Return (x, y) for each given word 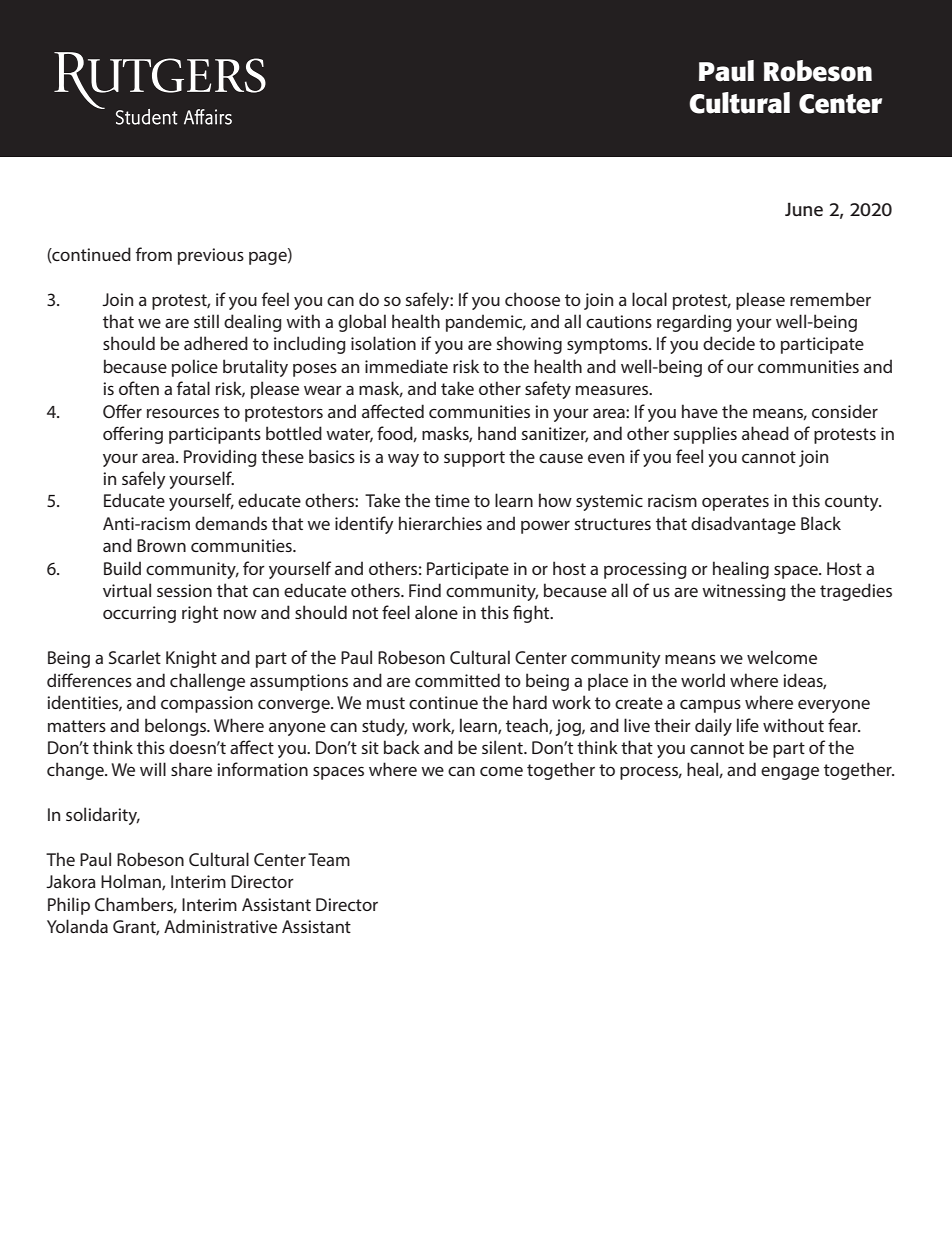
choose (532, 299)
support (474, 459)
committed (457, 680)
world (703, 680)
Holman (132, 882)
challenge (207, 682)
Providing (220, 458)
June (804, 209)
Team (329, 859)
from (154, 254)
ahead (765, 433)
